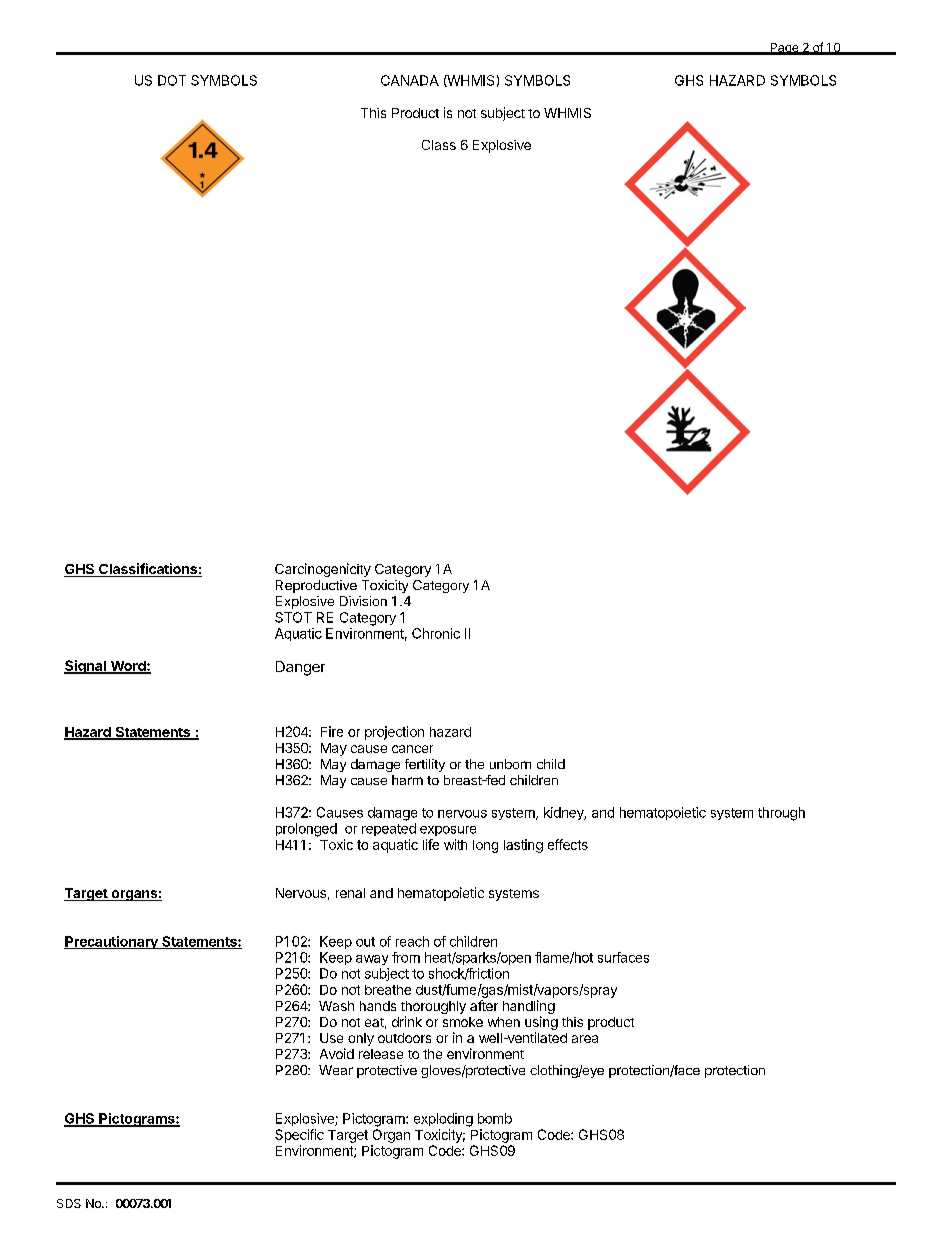 Image resolution: width=952 pixels, height=1233 pixels. What do you see at coordinates (568, 844) in the image?
I see `effects` at bounding box center [568, 844].
